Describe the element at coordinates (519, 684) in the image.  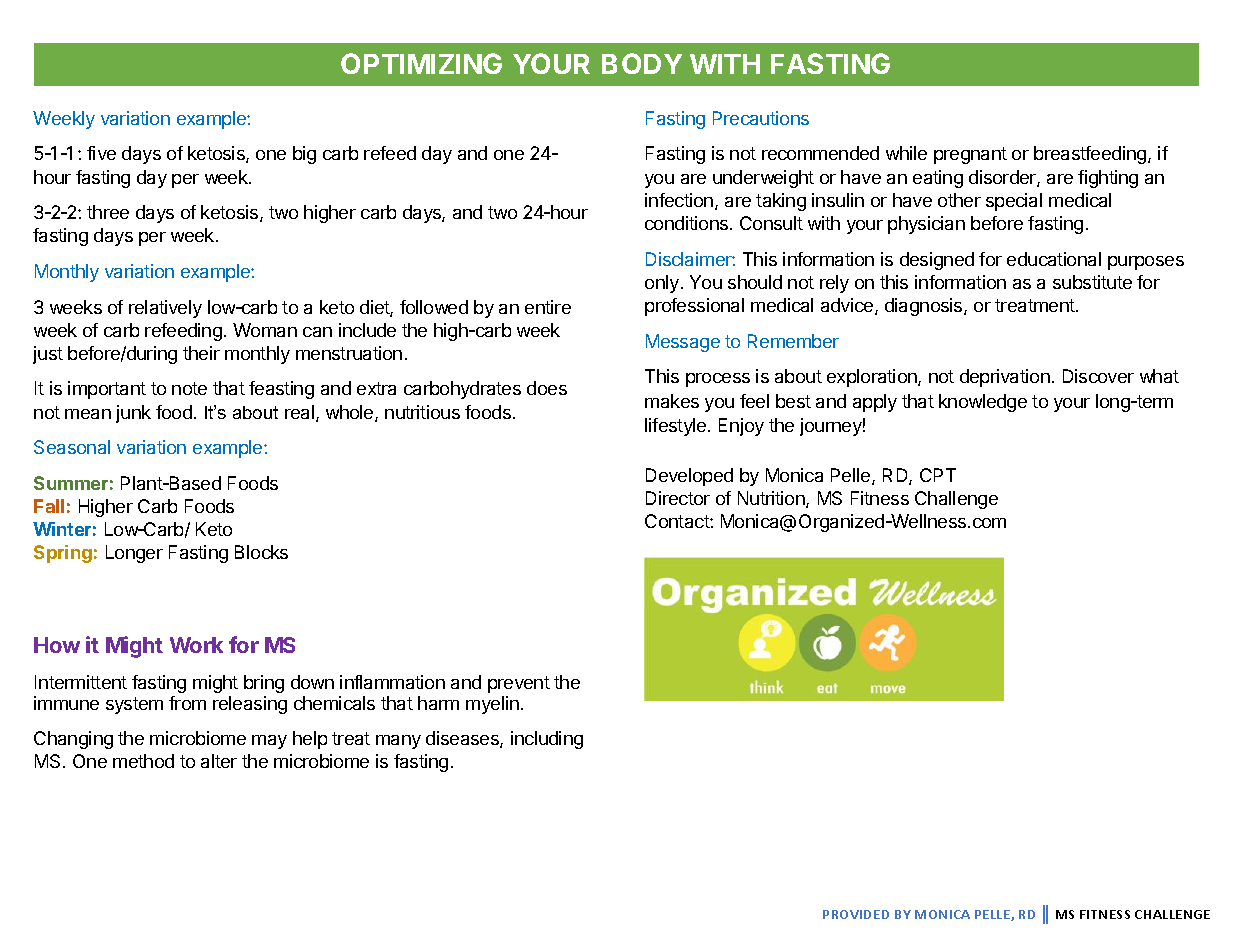
I see `prevent` at that location.
